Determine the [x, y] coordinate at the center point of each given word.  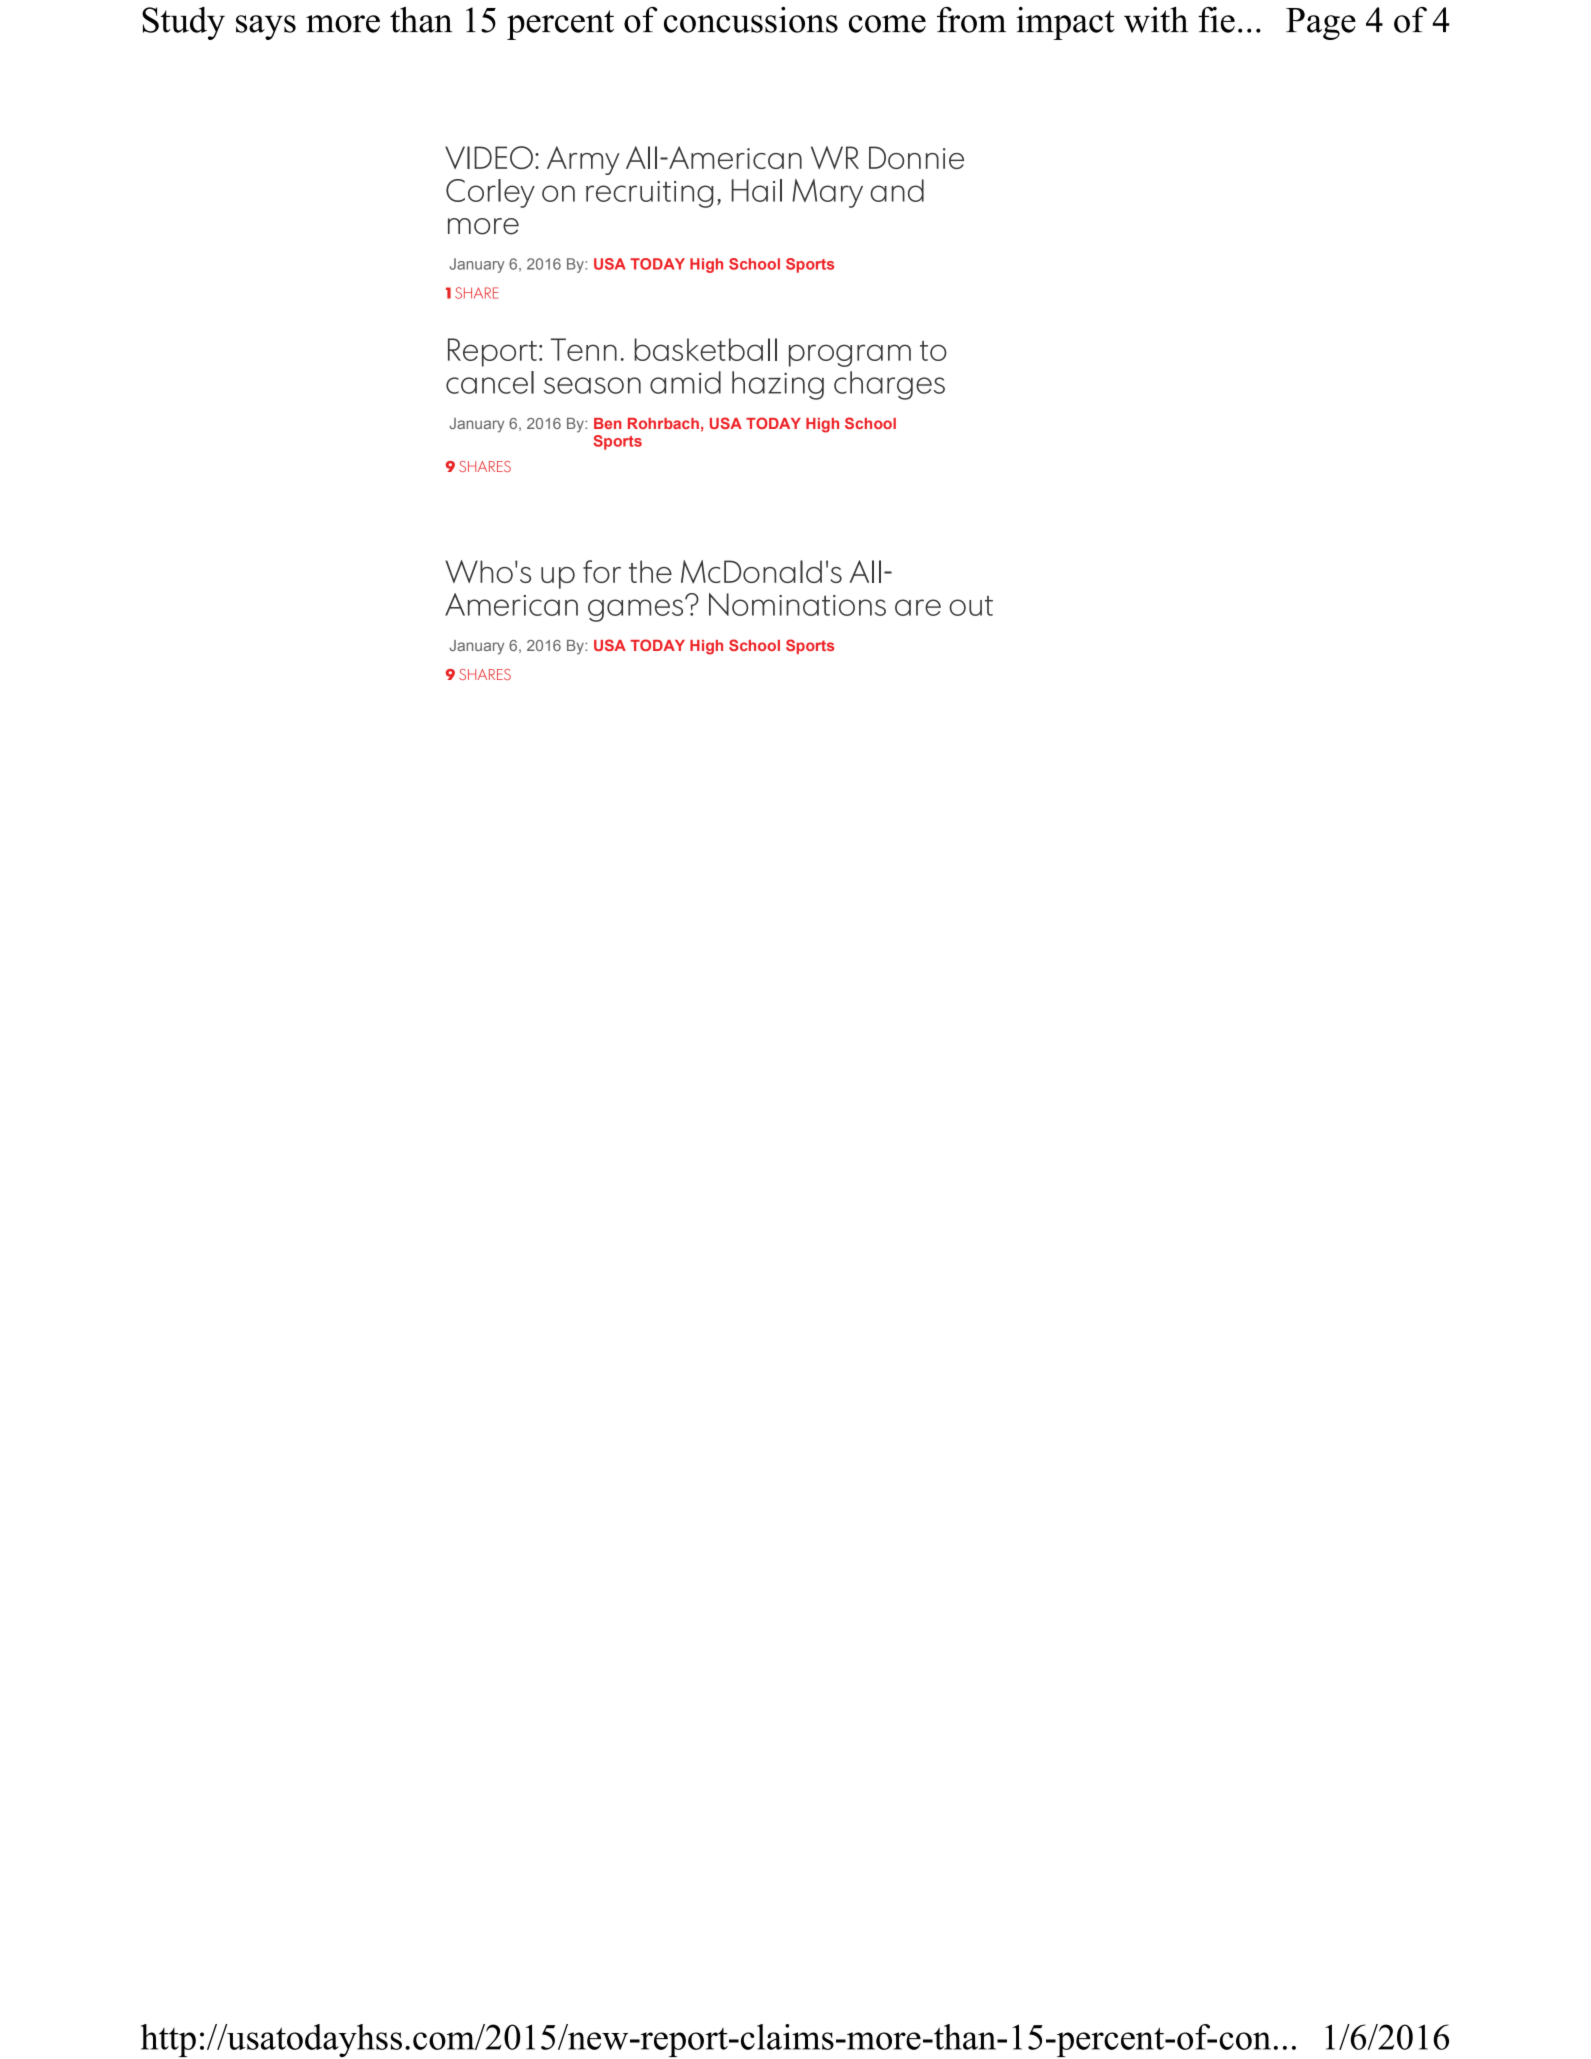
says [266, 27]
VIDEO [489, 157]
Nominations [797, 604]
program [850, 355]
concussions [751, 20]
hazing [778, 385]
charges [889, 385]
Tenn [584, 349]
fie [1216, 20]
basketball [705, 349]
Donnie [916, 157]
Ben [608, 423]
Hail [756, 190]
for [602, 571]
